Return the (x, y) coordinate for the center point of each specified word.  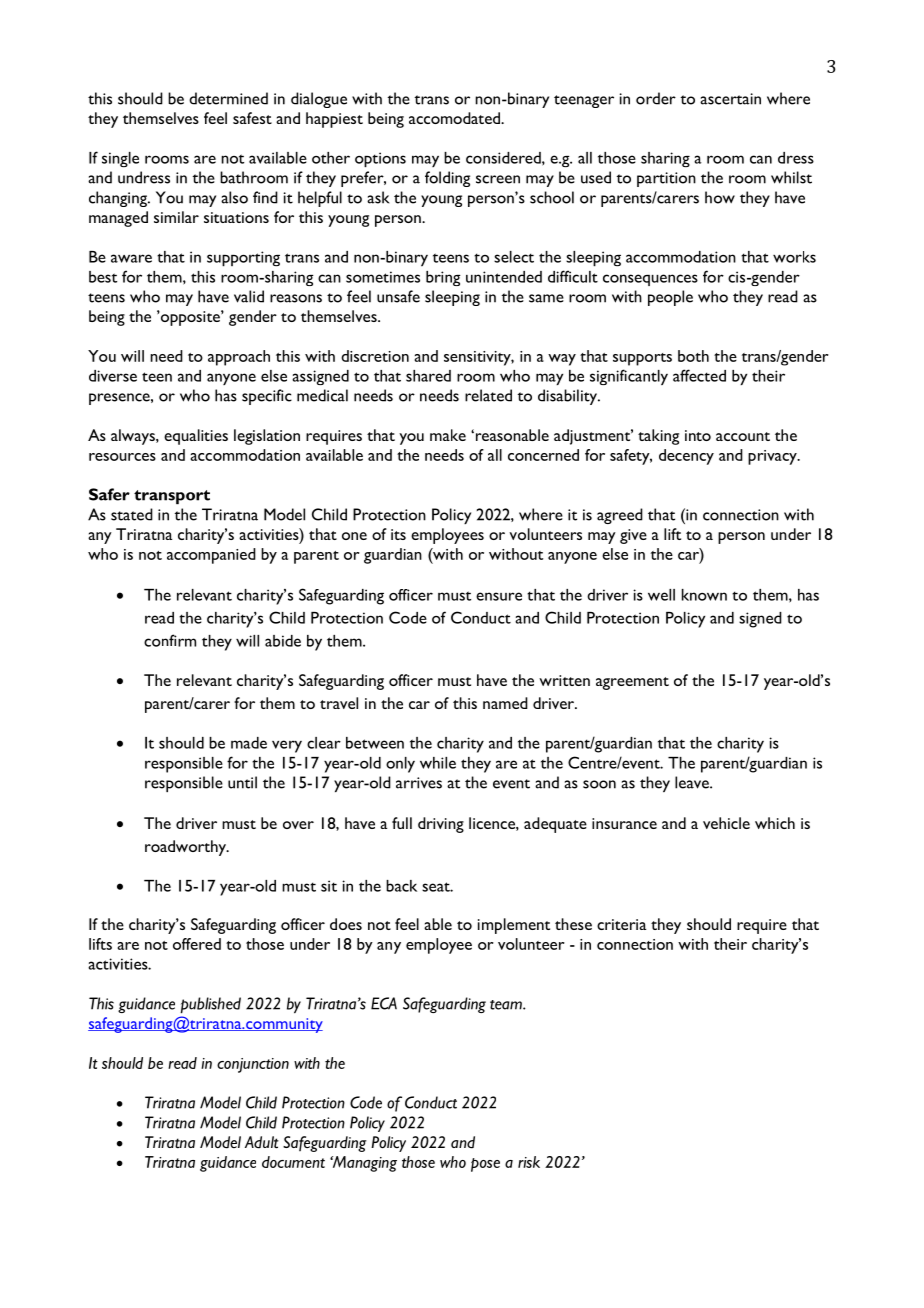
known (704, 595)
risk (529, 1162)
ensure (499, 596)
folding (447, 179)
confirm (170, 640)
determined (228, 98)
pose (485, 1165)
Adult (262, 1142)
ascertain (730, 99)
